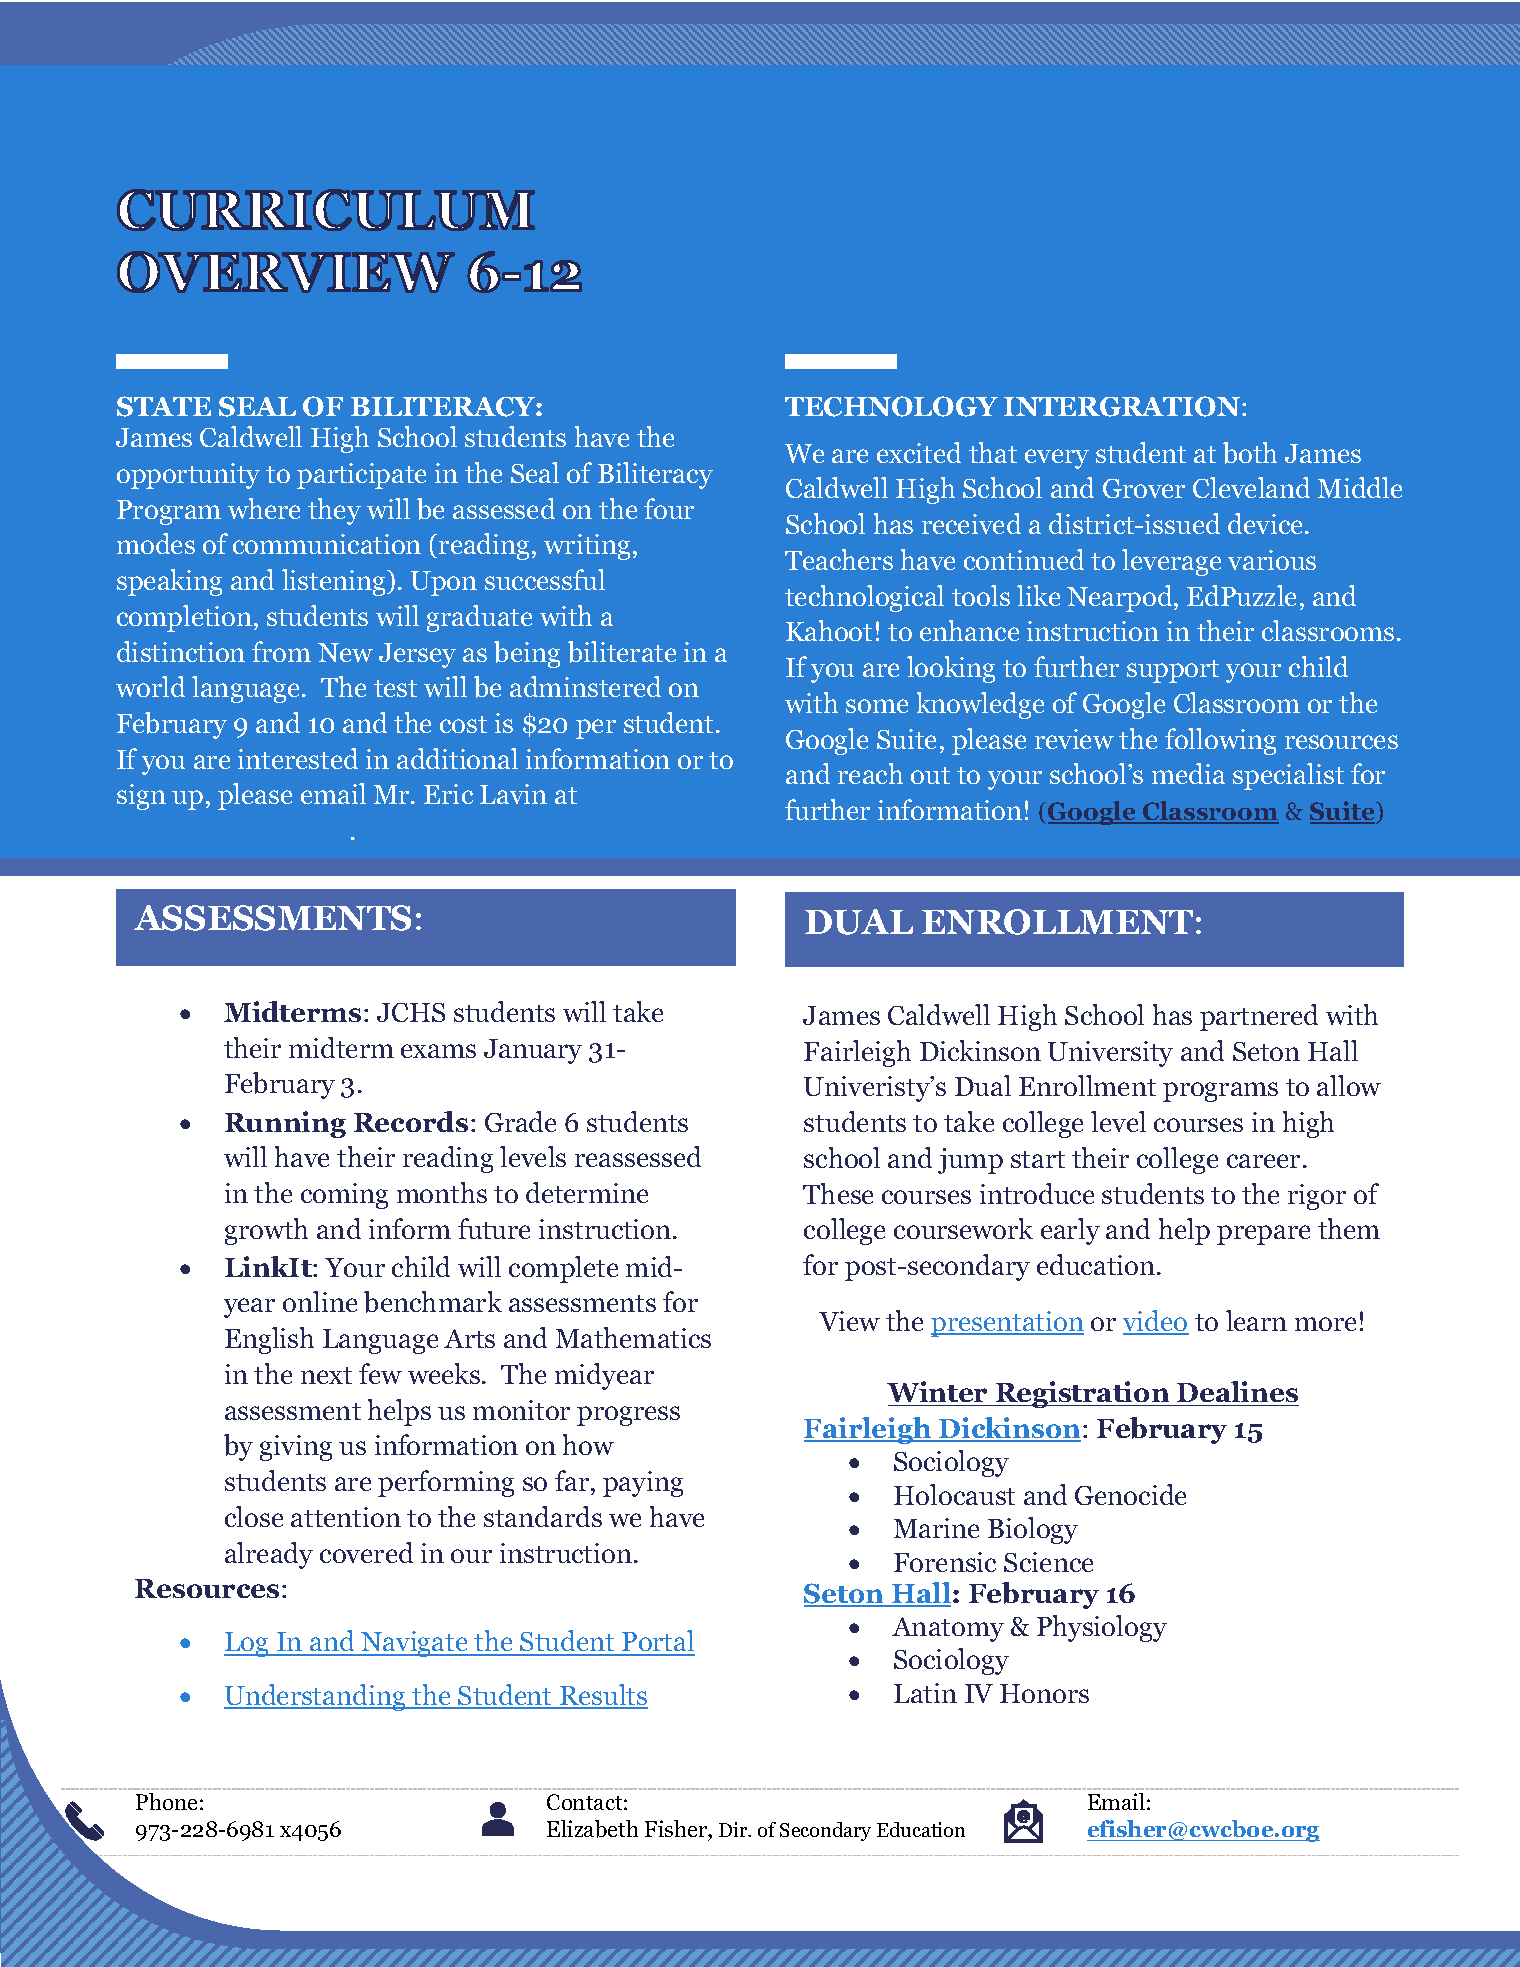 The width and height of the document is (1520, 1967). I want to click on both, so click(1250, 453).
